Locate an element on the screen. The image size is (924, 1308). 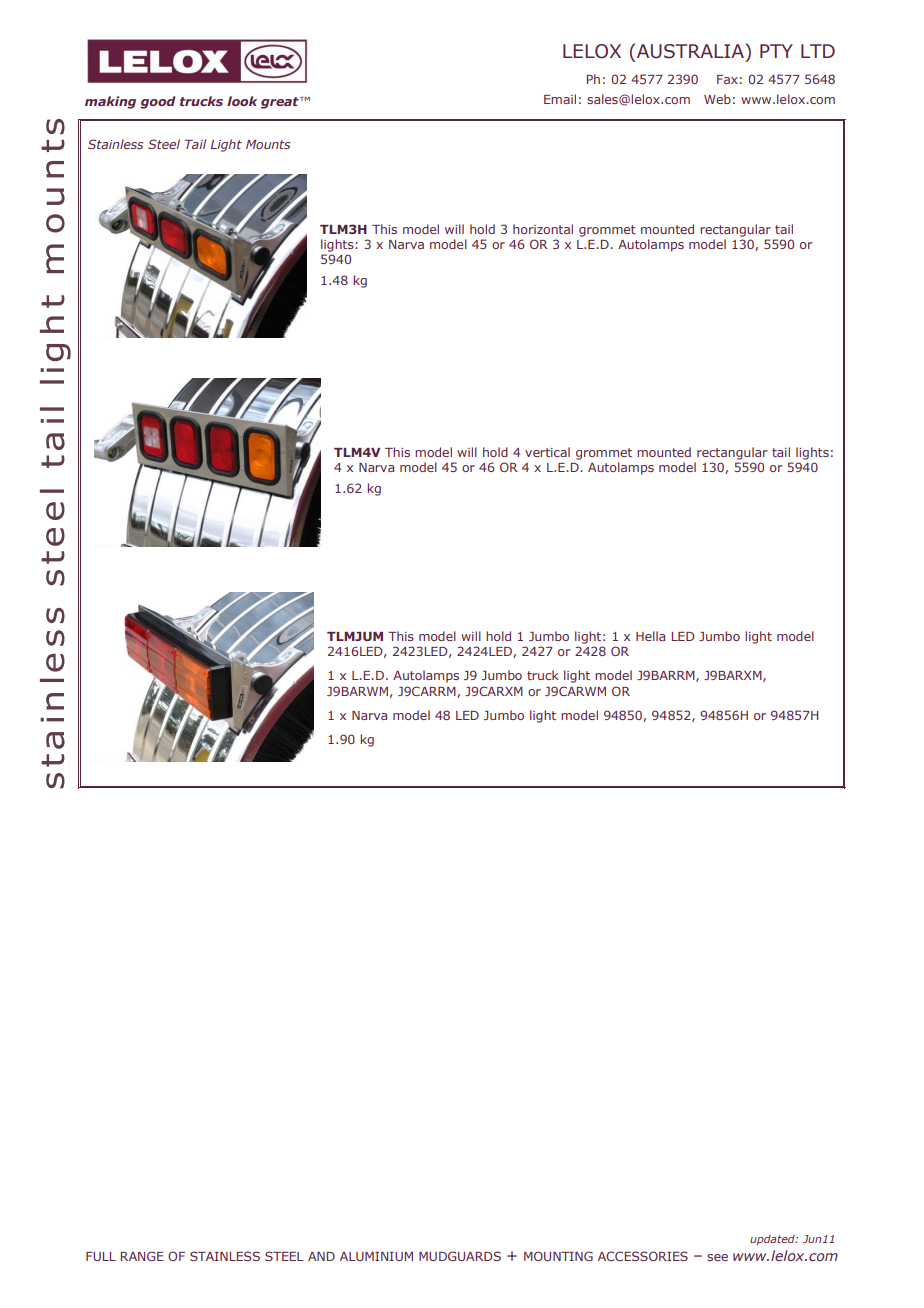
ALUMINIUM is located at coordinates (376, 1256).
